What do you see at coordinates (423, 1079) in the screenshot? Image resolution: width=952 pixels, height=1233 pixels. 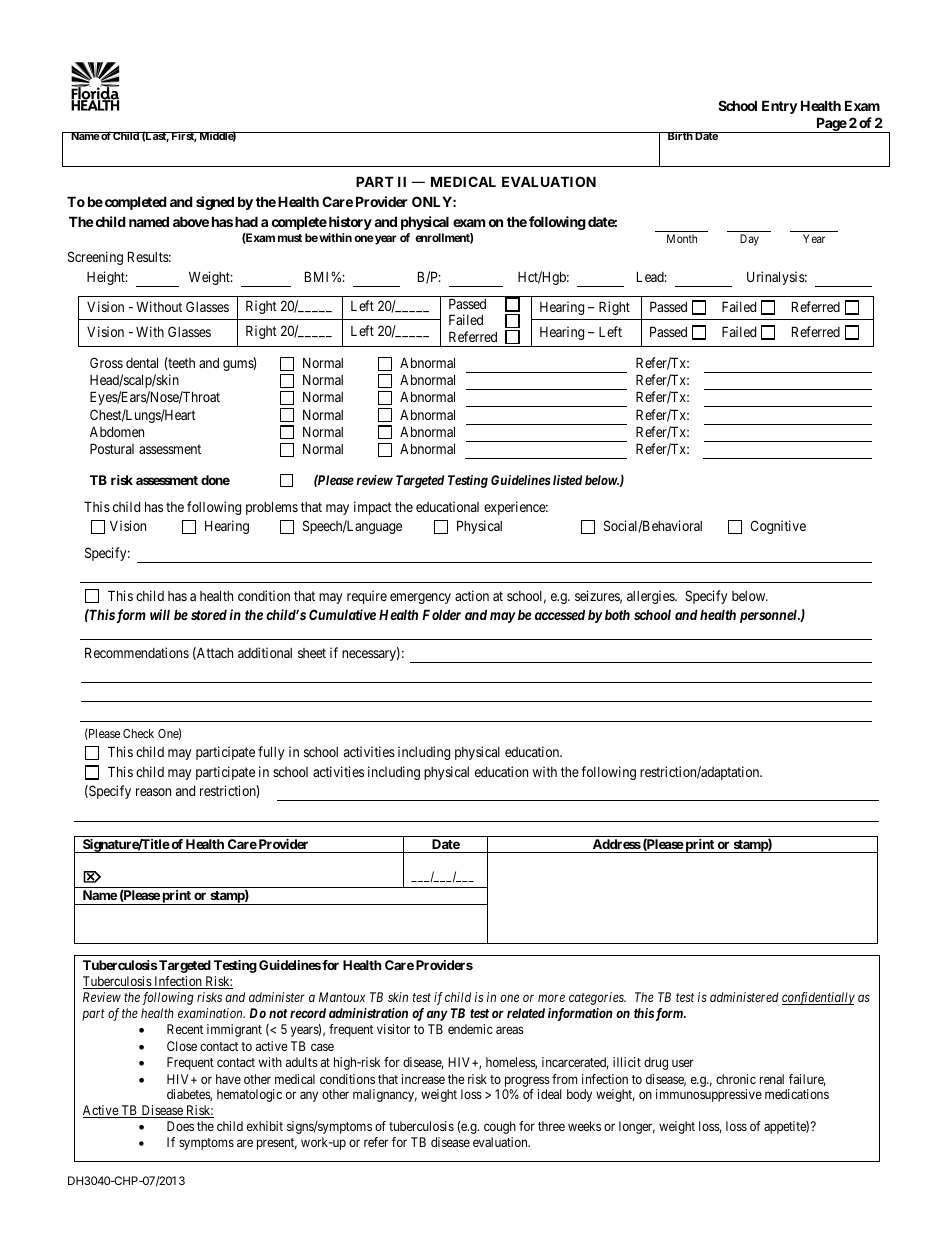 I see `increase` at bounding box center [423, 1079].
